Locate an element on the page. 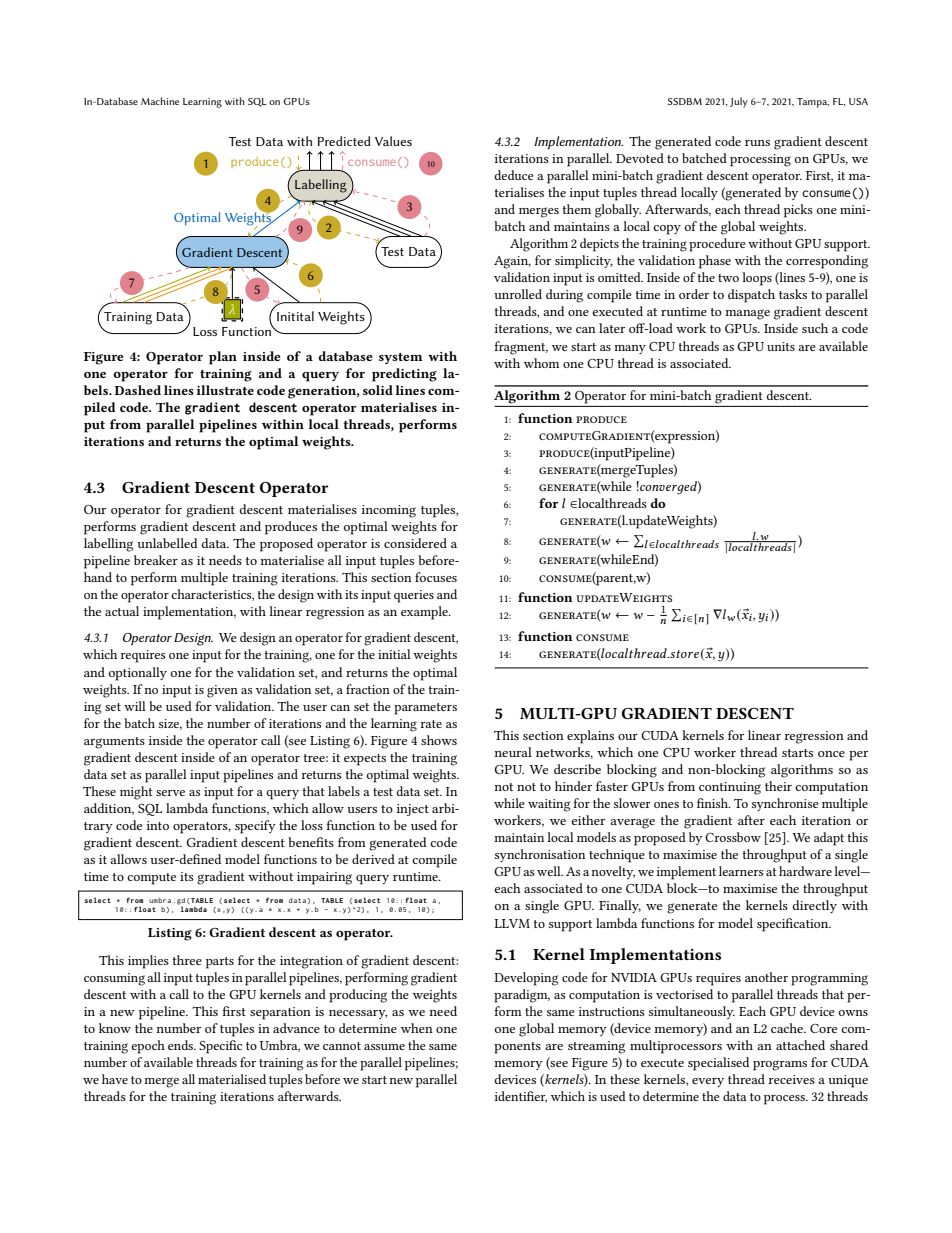 The image size is (952, 1233). Machine is located at coordinates (160, 101).
